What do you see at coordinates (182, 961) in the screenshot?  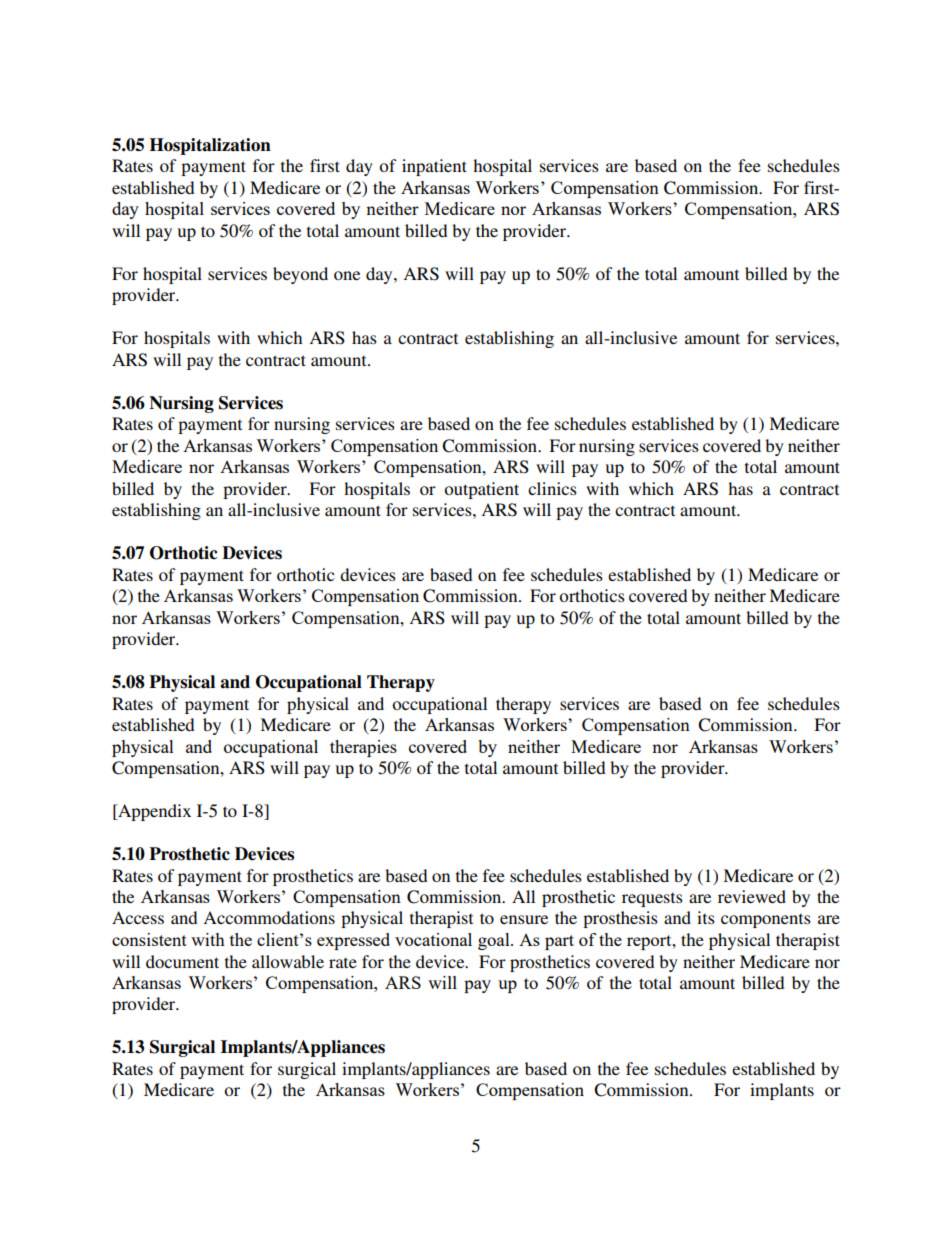 I see `document` at bounding box center [182, 961].
